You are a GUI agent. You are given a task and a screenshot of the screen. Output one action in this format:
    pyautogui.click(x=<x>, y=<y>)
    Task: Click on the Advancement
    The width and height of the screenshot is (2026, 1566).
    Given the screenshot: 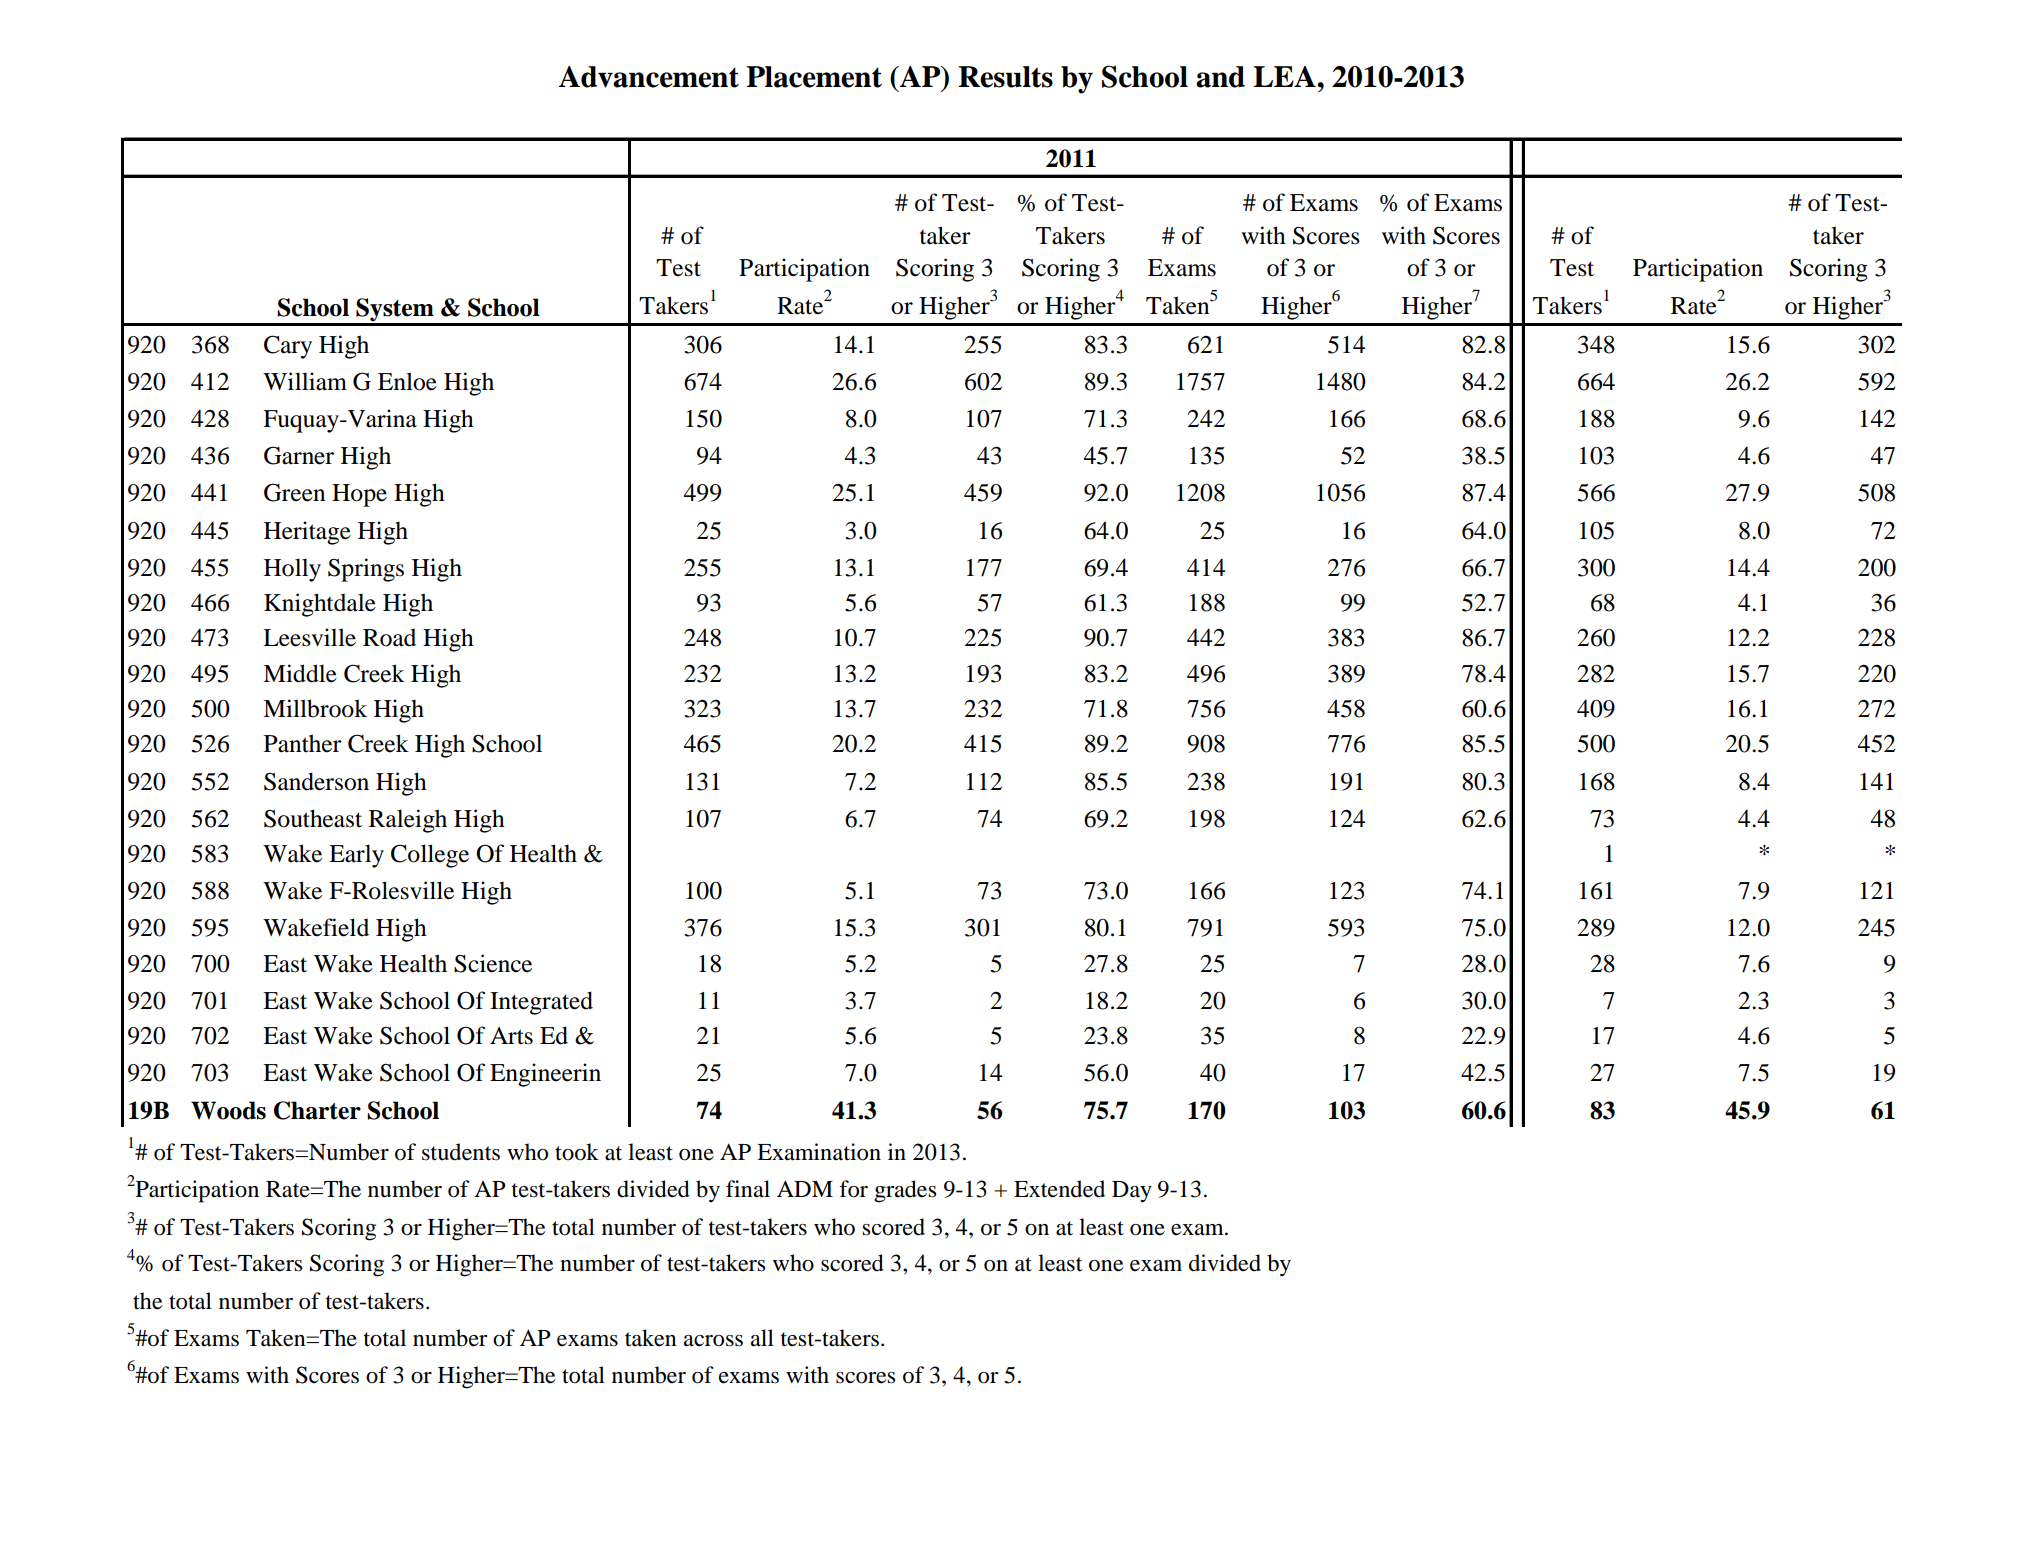 What is the action you would take?
    pyautogui.click(x=649, y=77)
